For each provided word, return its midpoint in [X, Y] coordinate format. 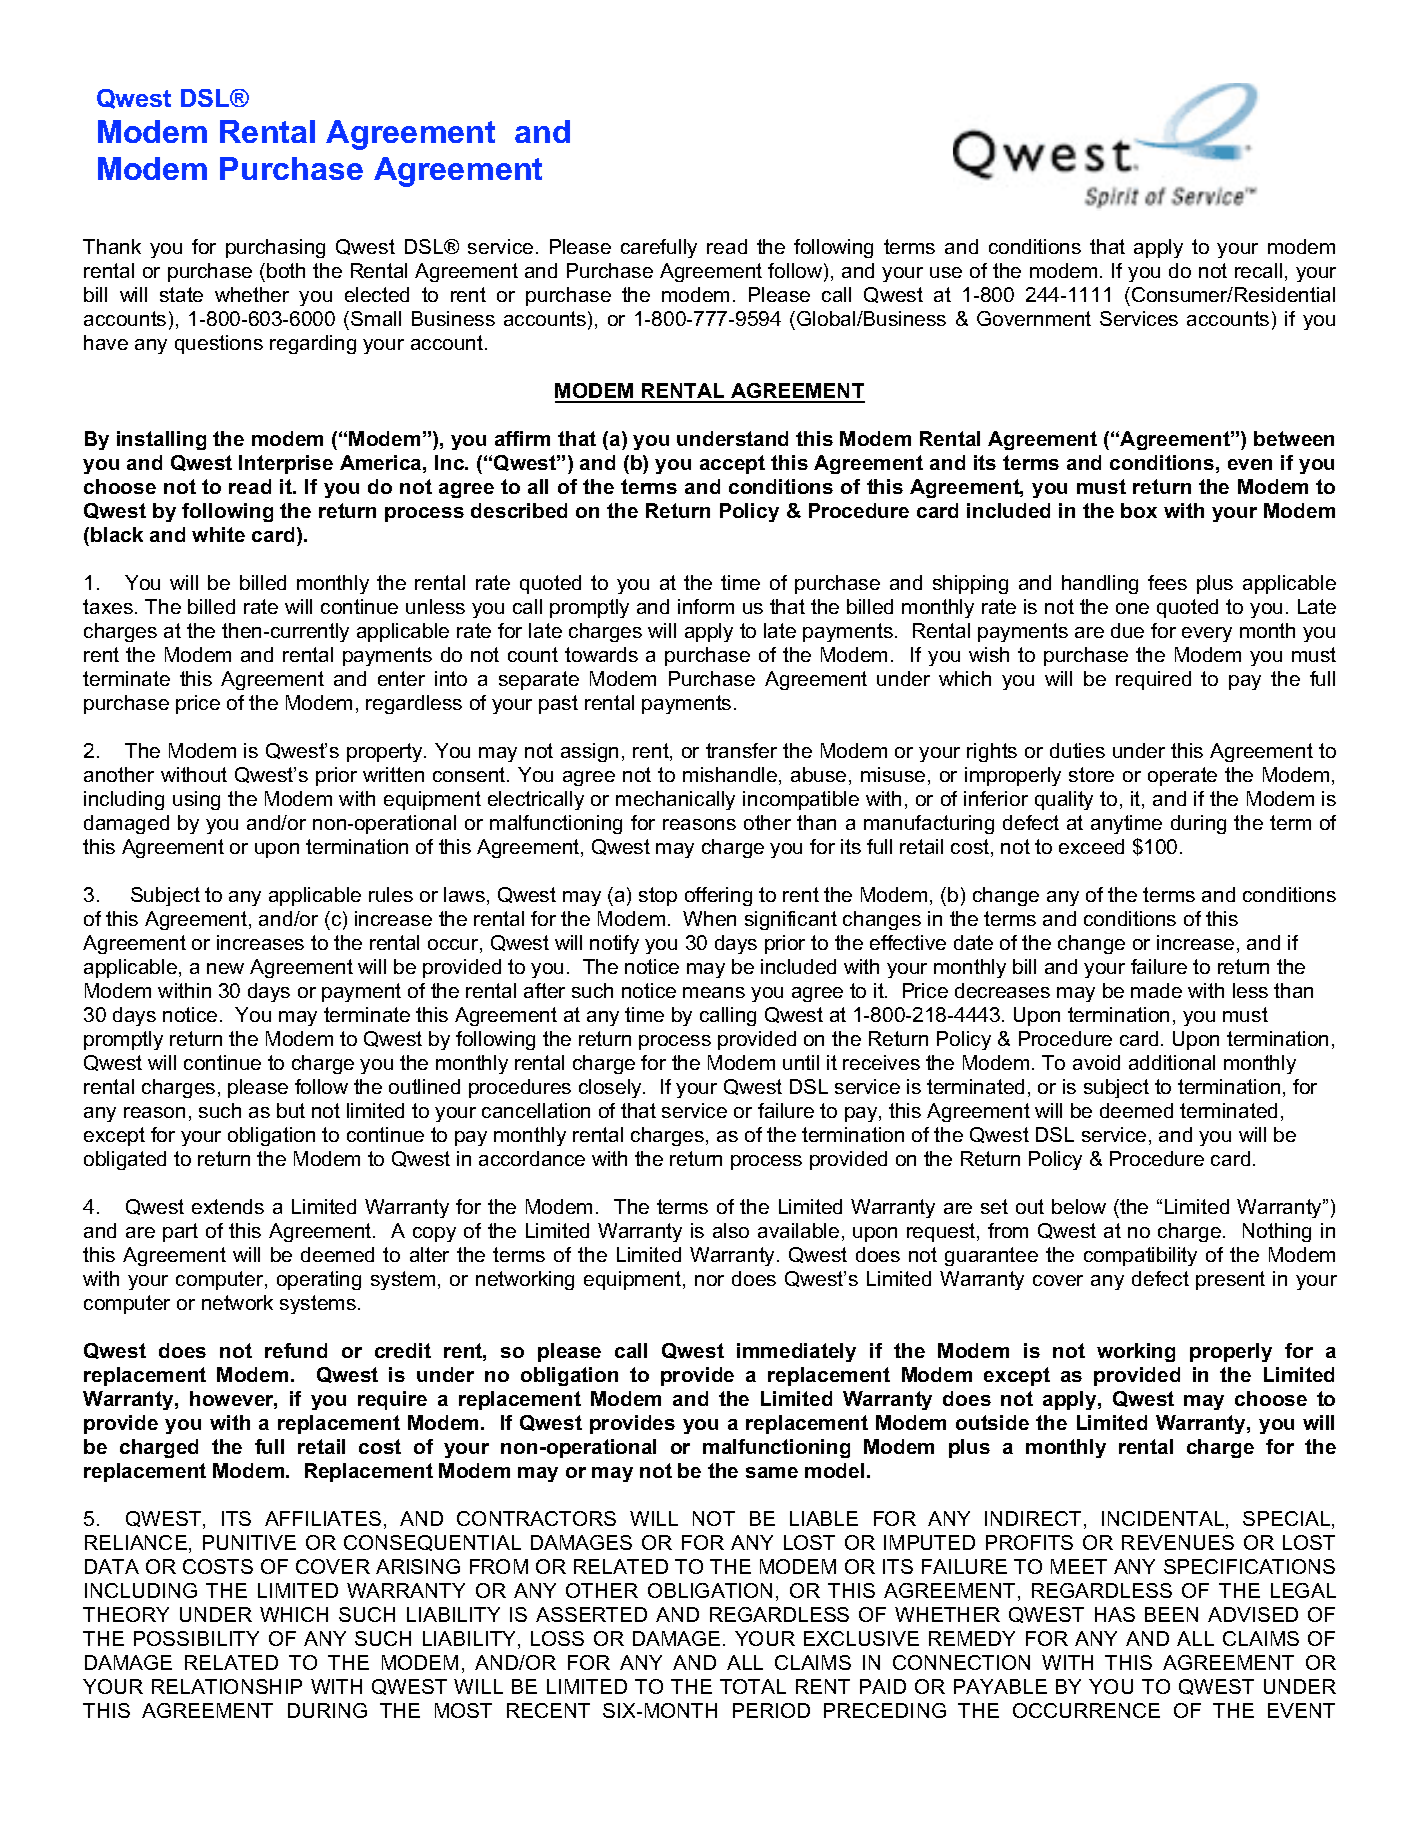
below [1079, 1206]
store [1091, 774]
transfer [741, 750]
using [196, 800]
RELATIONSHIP [227, 1686]
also [731, 1230]
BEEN [1171, 1614]
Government [1034, 318]
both [286, 270]
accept [732, 464]
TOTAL [753, 1686]
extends [228, 1206]
